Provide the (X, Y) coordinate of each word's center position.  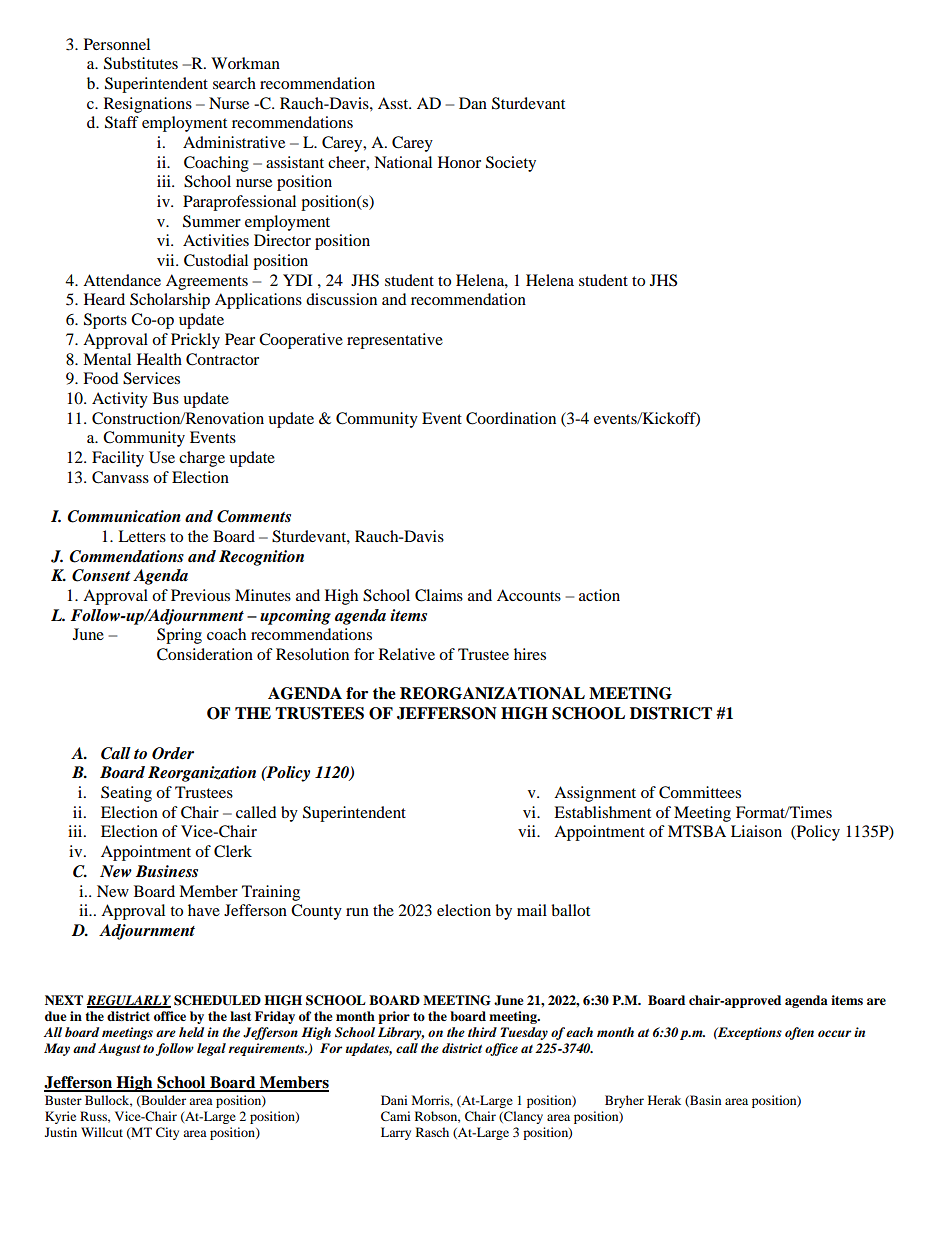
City (167, 1133)
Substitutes (141, 63)
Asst (394, 103)
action (599, 595)
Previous (200, 595)
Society (511, 164)
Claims (439, 595)
